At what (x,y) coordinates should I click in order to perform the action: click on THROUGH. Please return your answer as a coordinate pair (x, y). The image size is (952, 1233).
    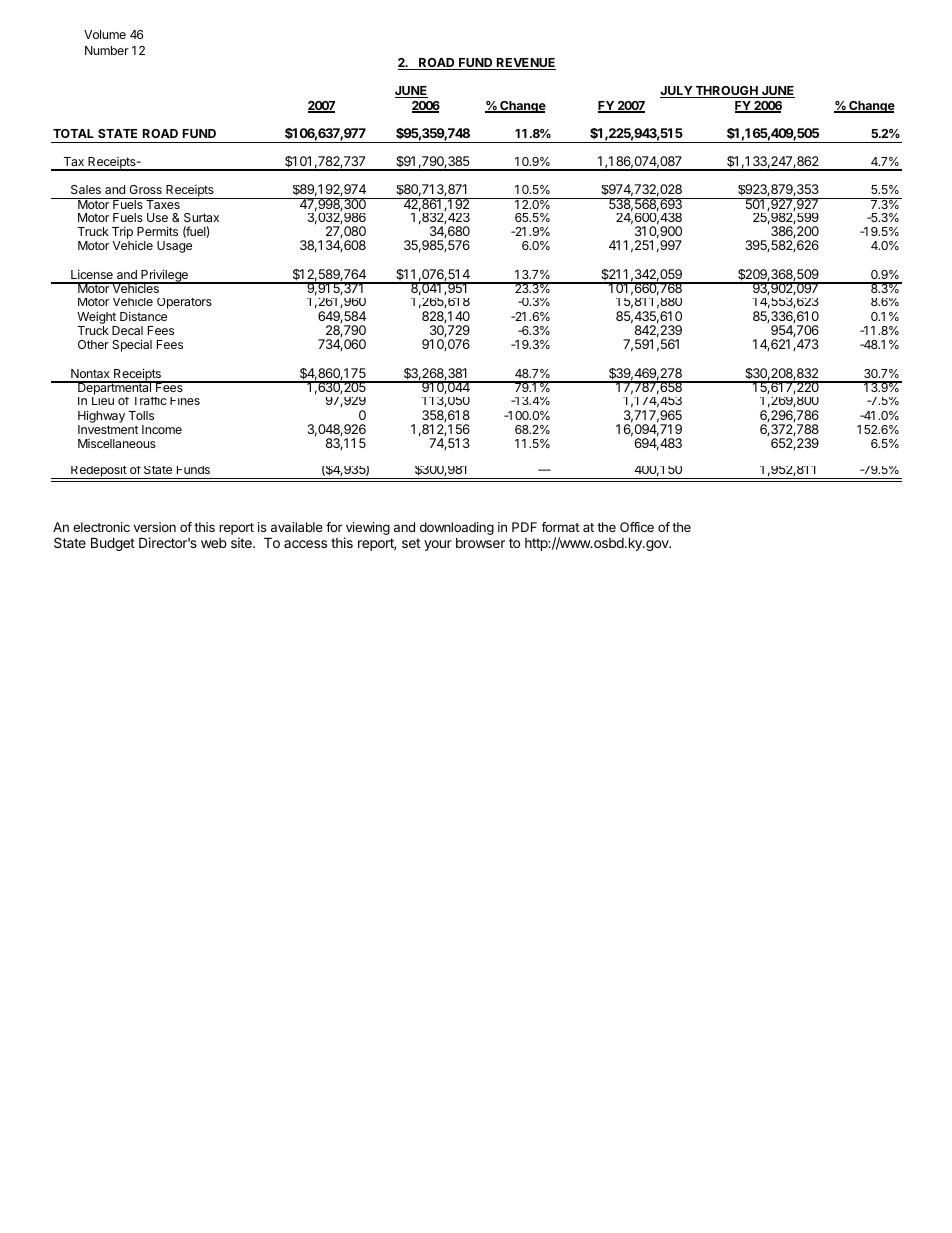
    Looking at the image, I should click on (726, 92).
